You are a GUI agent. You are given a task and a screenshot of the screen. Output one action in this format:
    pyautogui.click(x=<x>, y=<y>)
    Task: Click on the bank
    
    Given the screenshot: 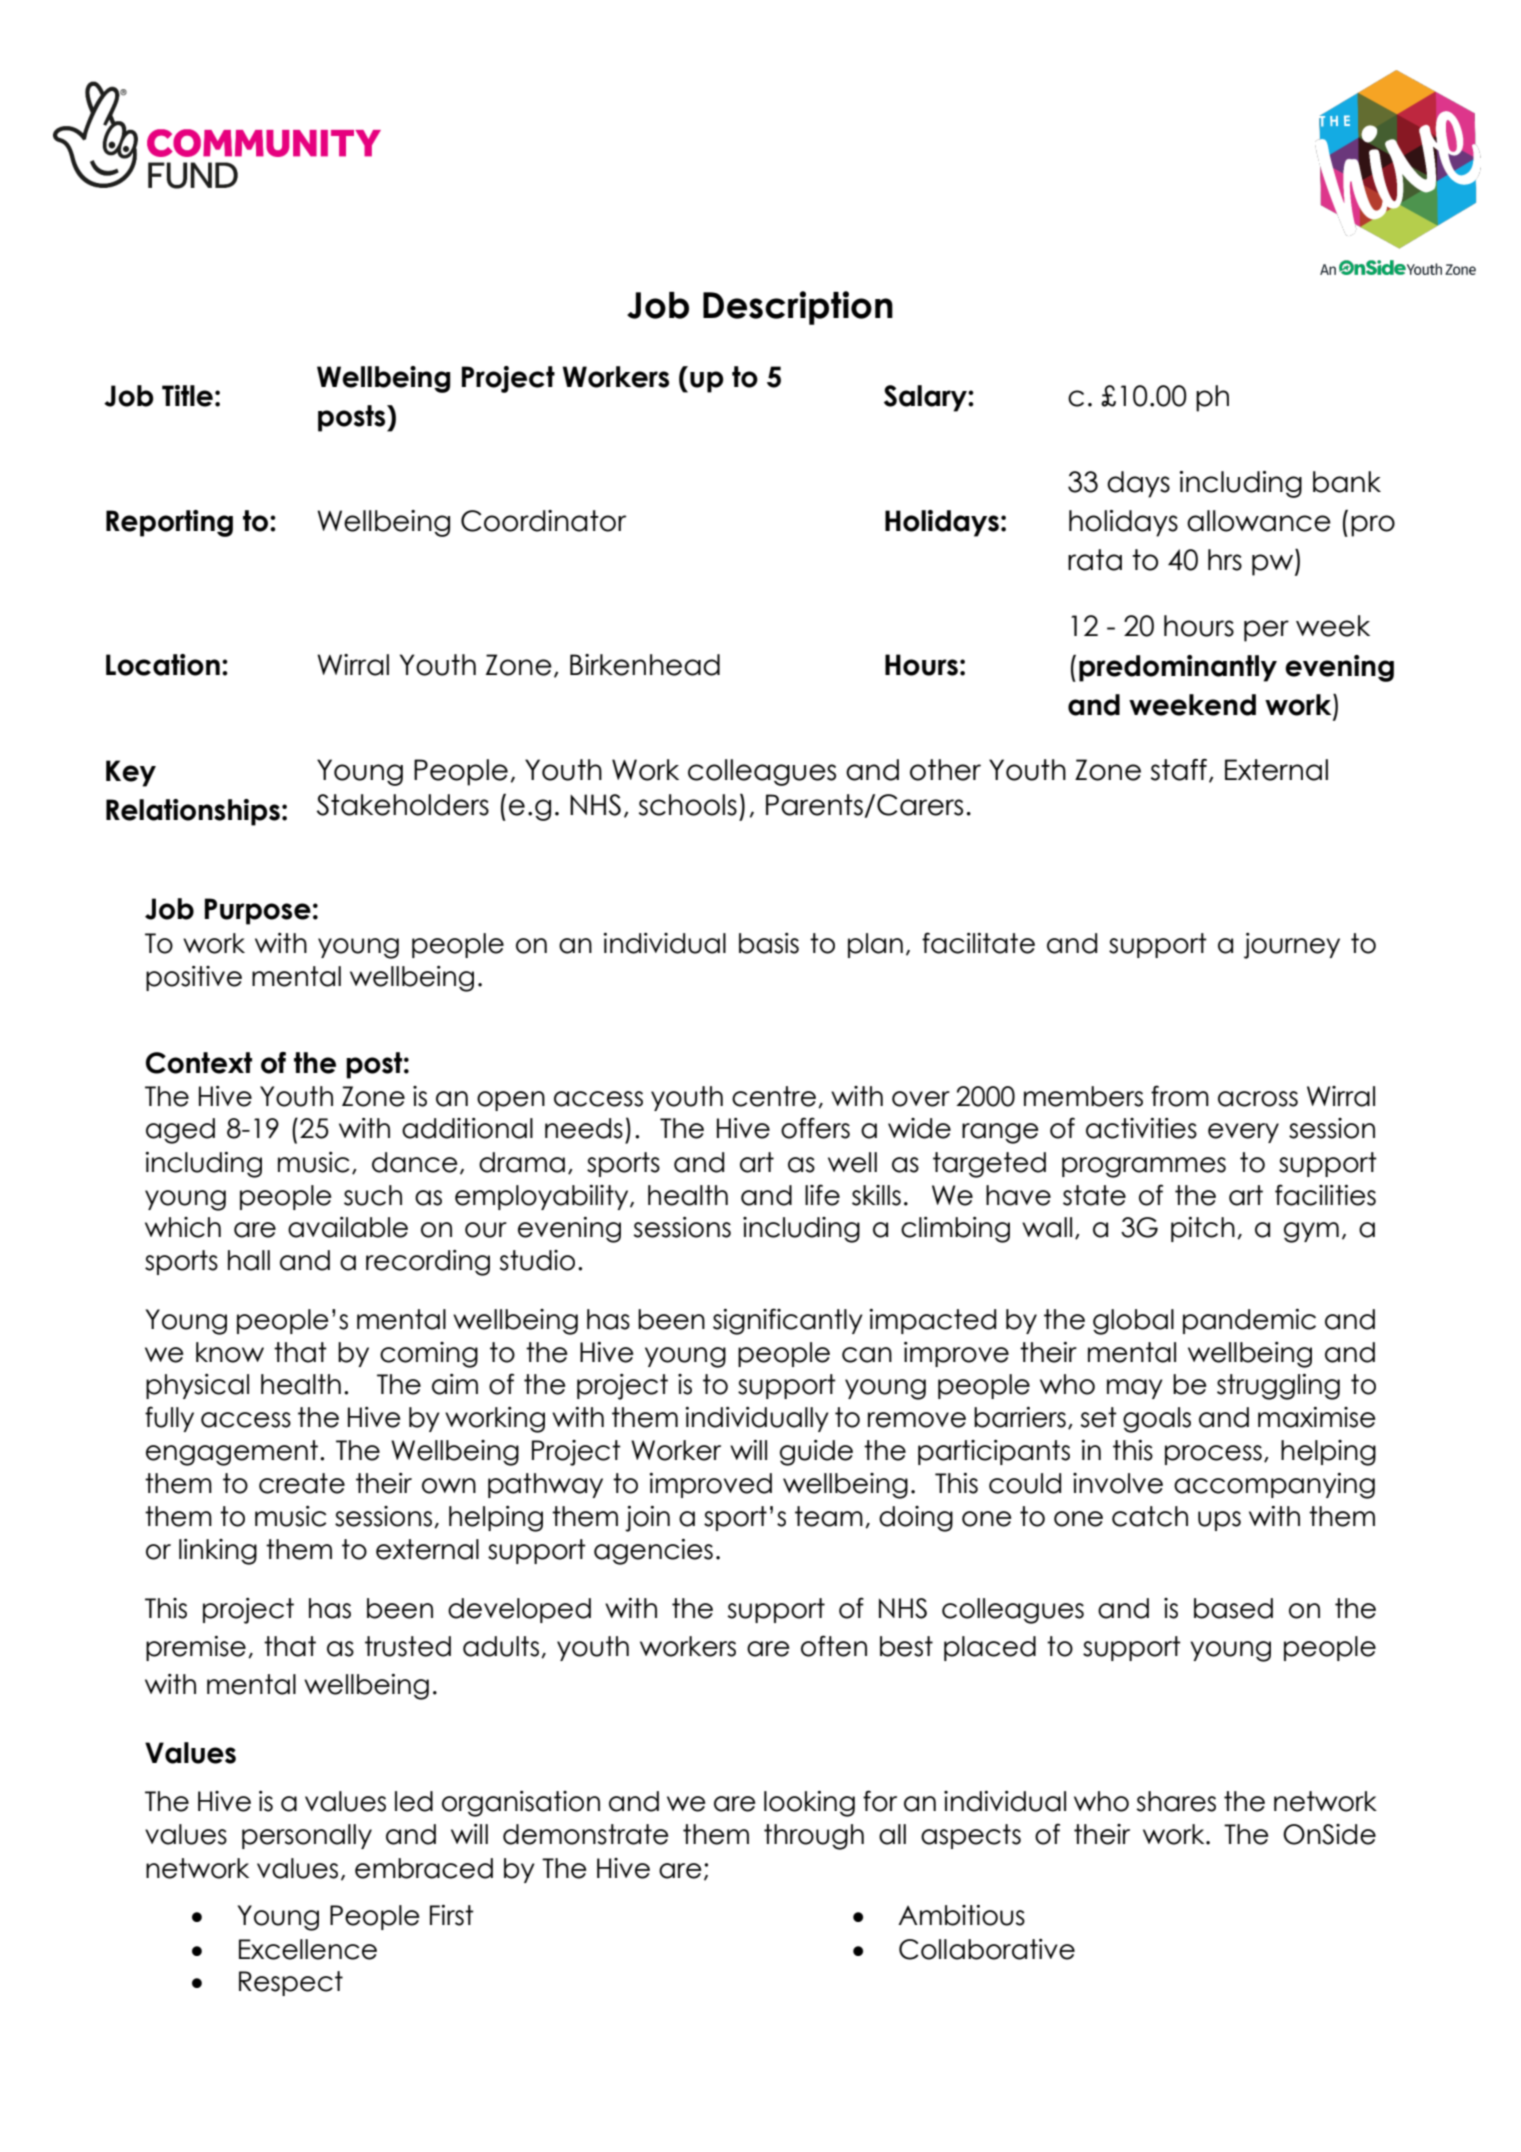 What is the action you would take?
    pyautogui.click(x=1347, y=482)
